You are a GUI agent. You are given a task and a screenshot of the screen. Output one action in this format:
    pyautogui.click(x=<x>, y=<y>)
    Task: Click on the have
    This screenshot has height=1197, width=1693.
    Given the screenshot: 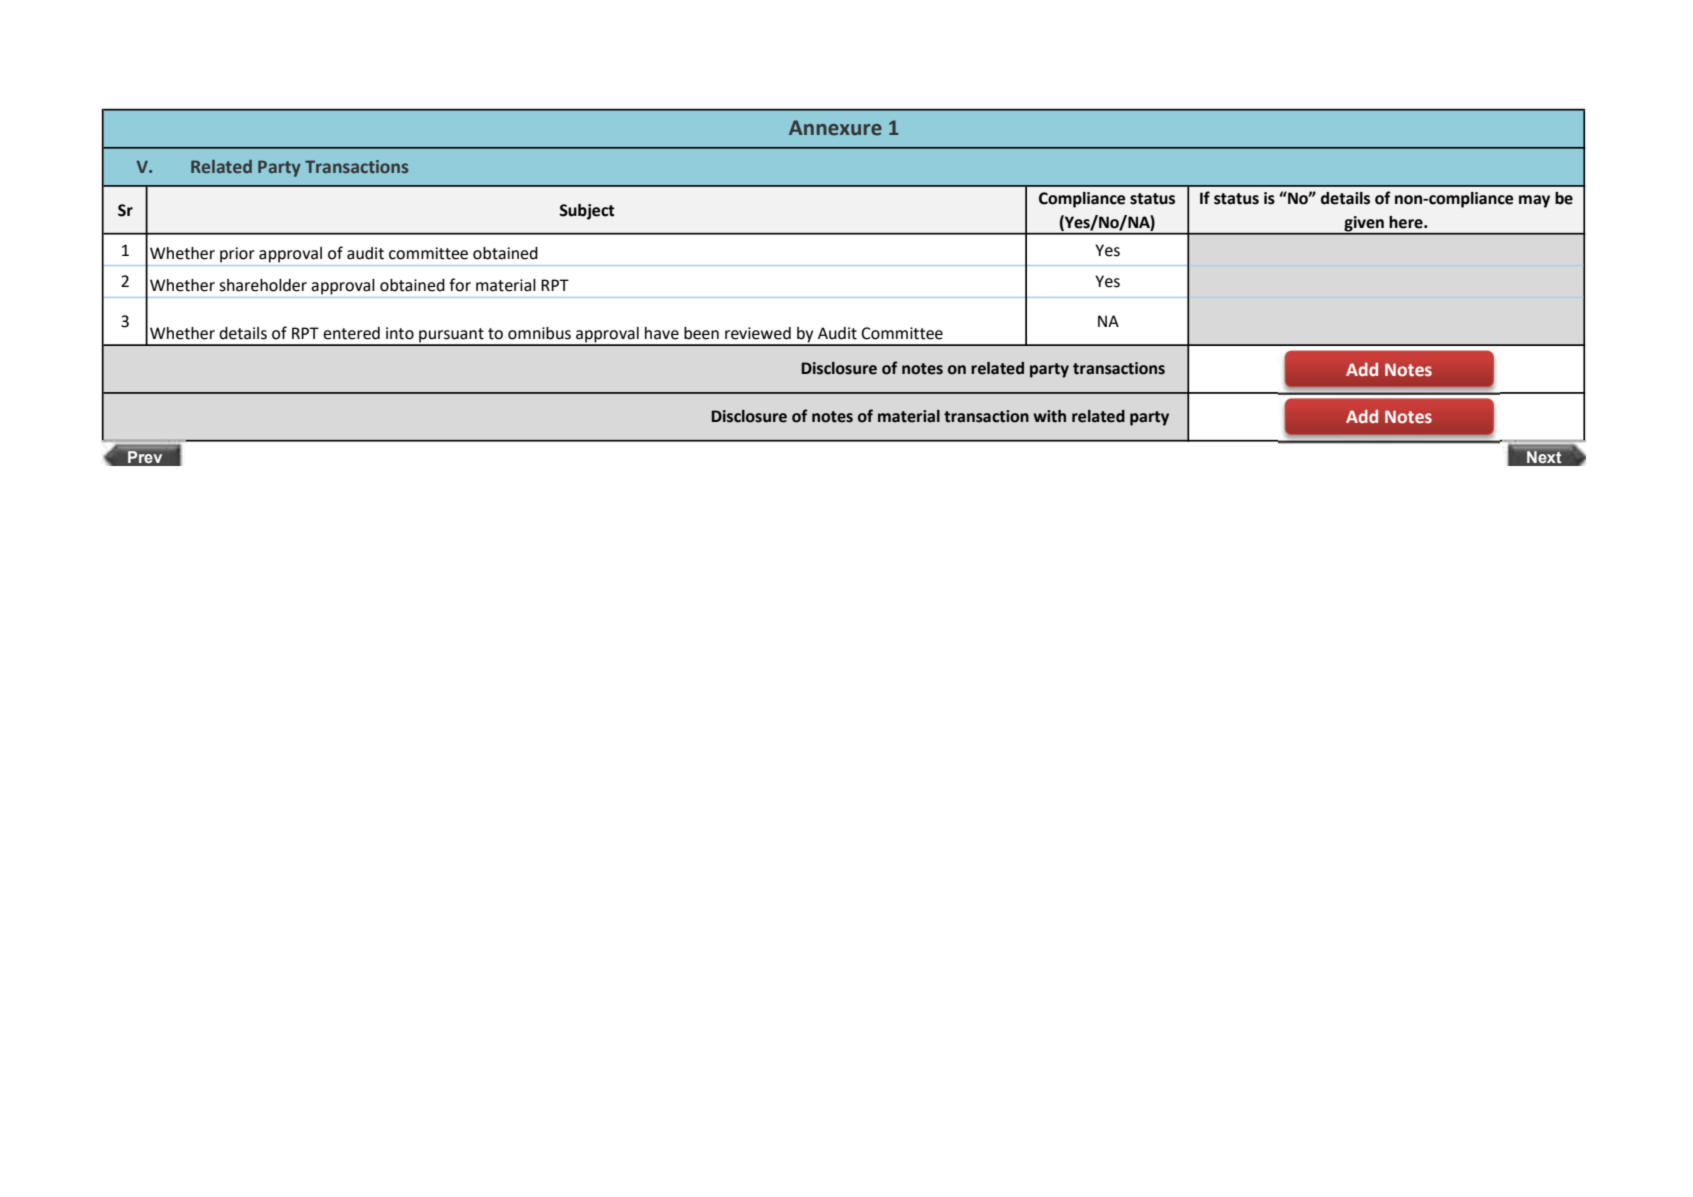 What is the action you would take?
    pyautogui.click(x=662, y=333)
